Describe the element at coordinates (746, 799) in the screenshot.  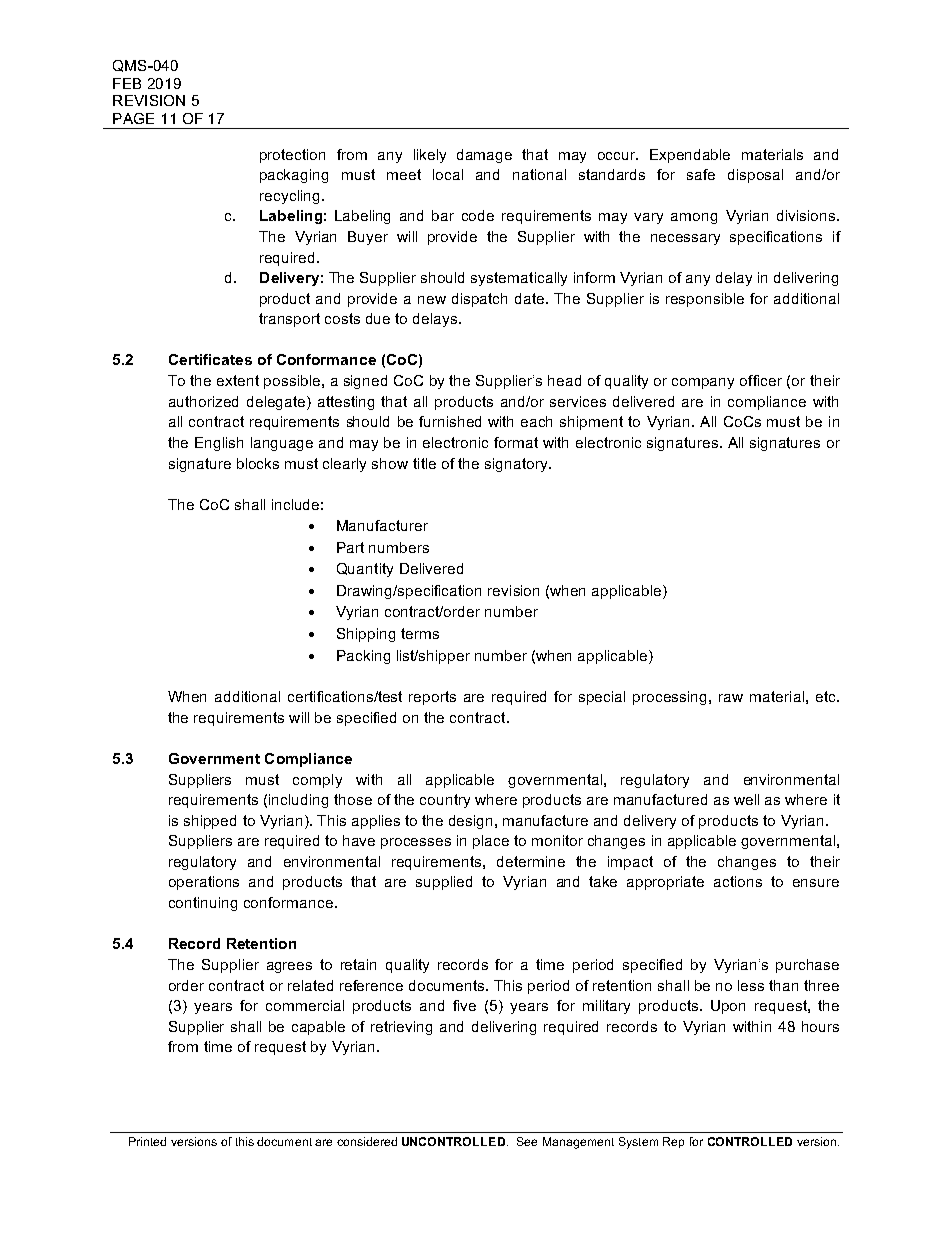
I see `well` at that location.
